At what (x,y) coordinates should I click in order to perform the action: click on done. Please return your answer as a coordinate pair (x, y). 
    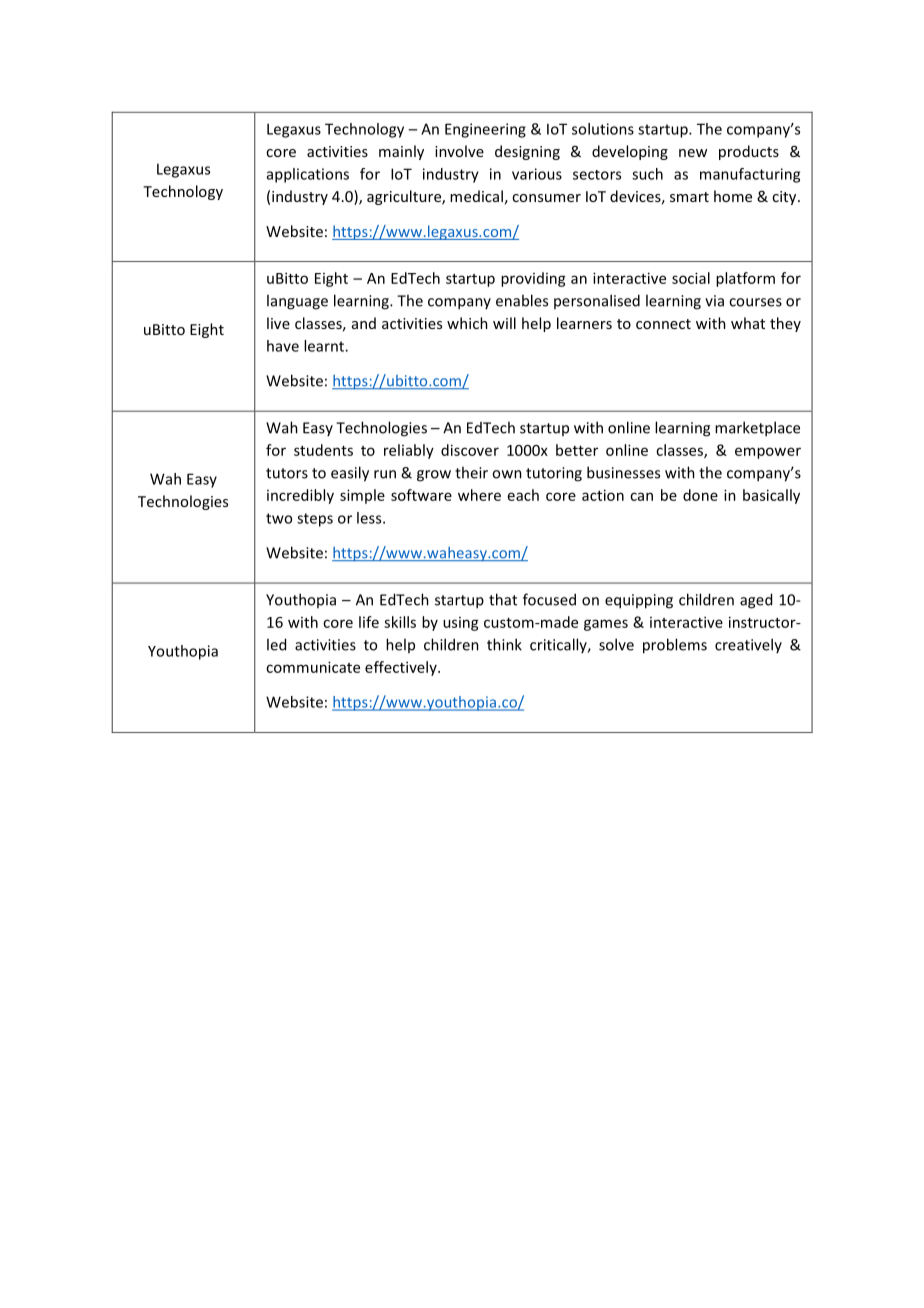
    Looking at the image, I should click on (700, 495).
